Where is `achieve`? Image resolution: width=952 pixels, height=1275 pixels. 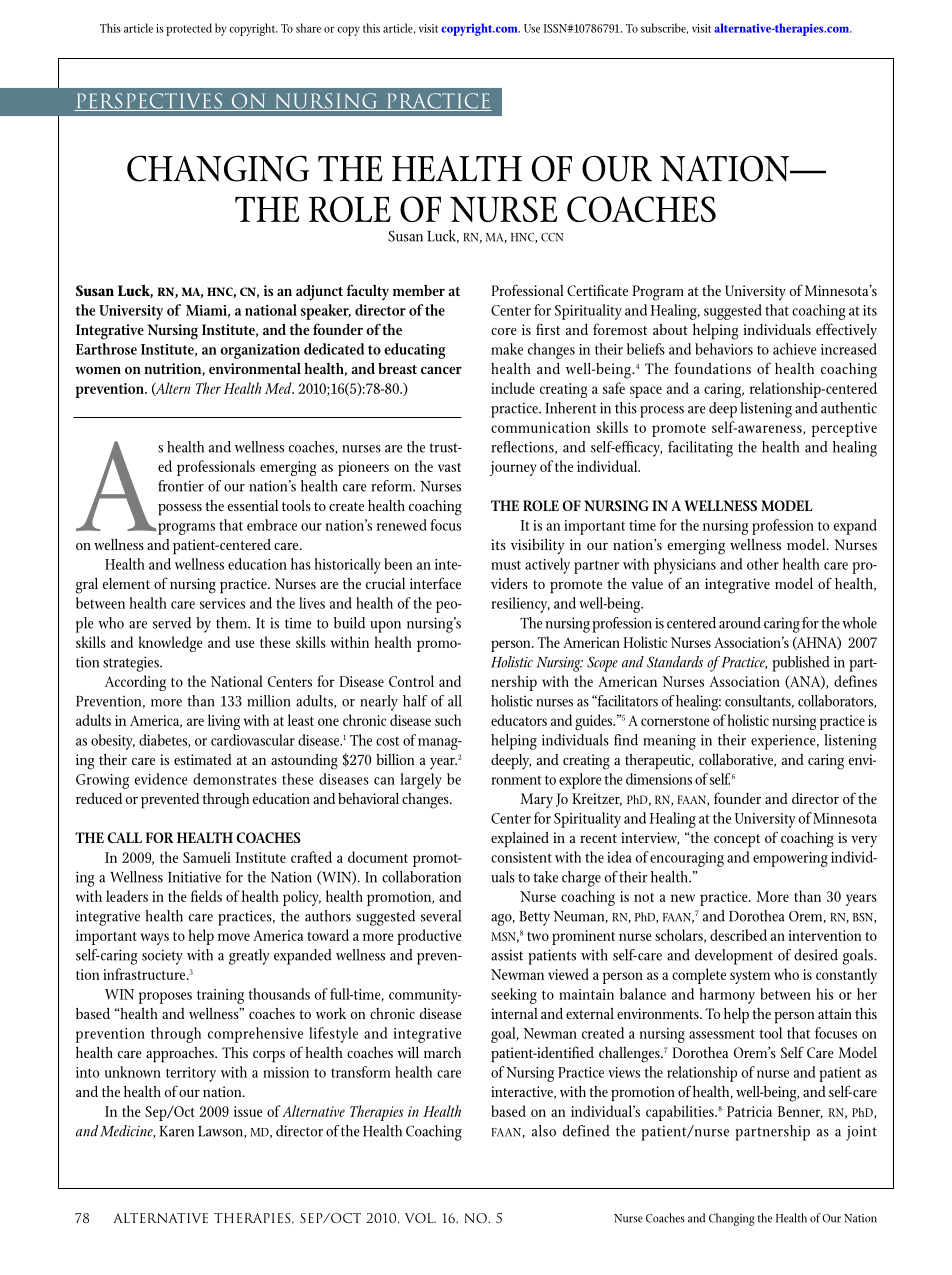 achieve is located at coordinates (794, 349).
